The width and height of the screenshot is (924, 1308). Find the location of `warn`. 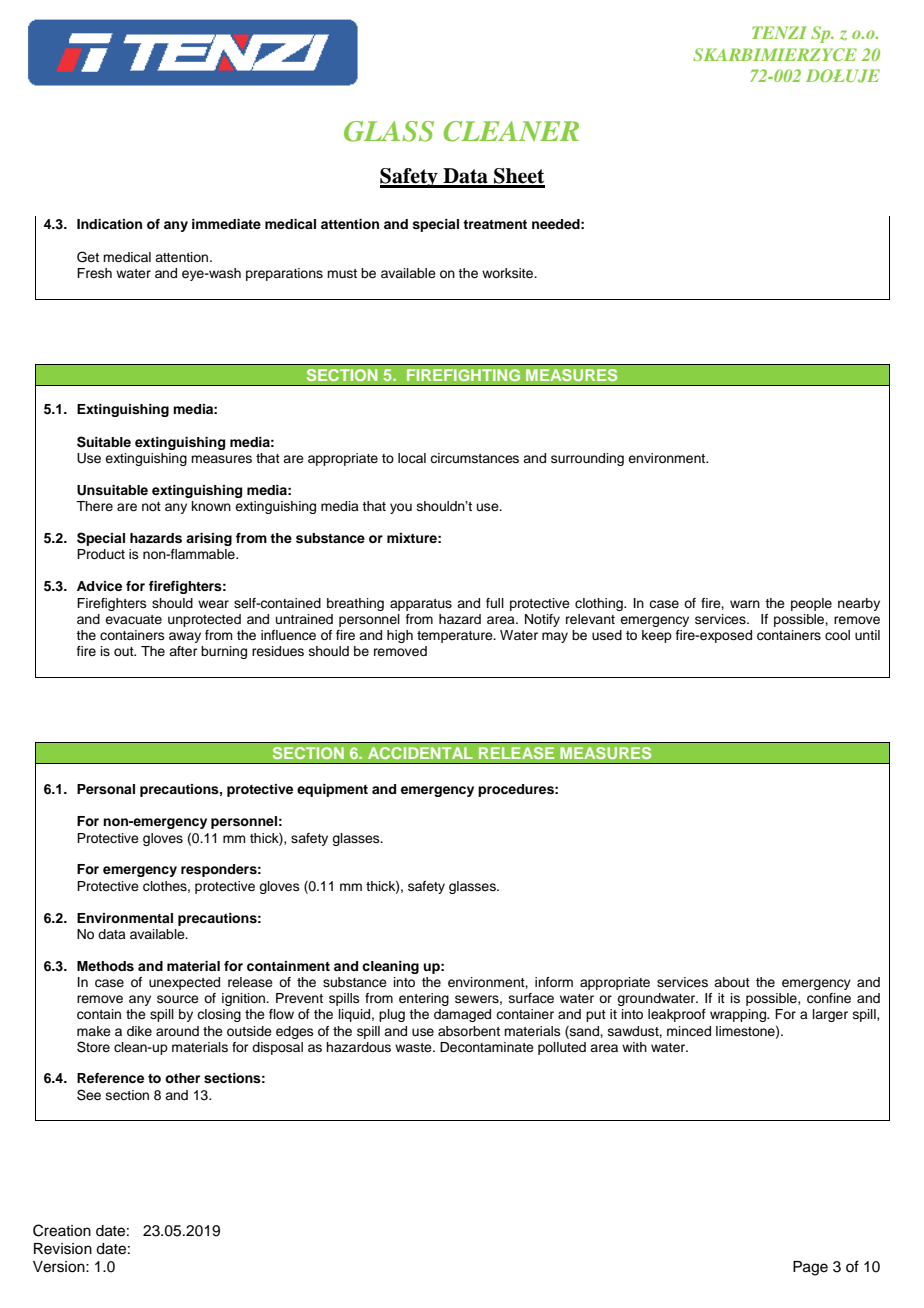

warn is located at coordinates (745, 604).
